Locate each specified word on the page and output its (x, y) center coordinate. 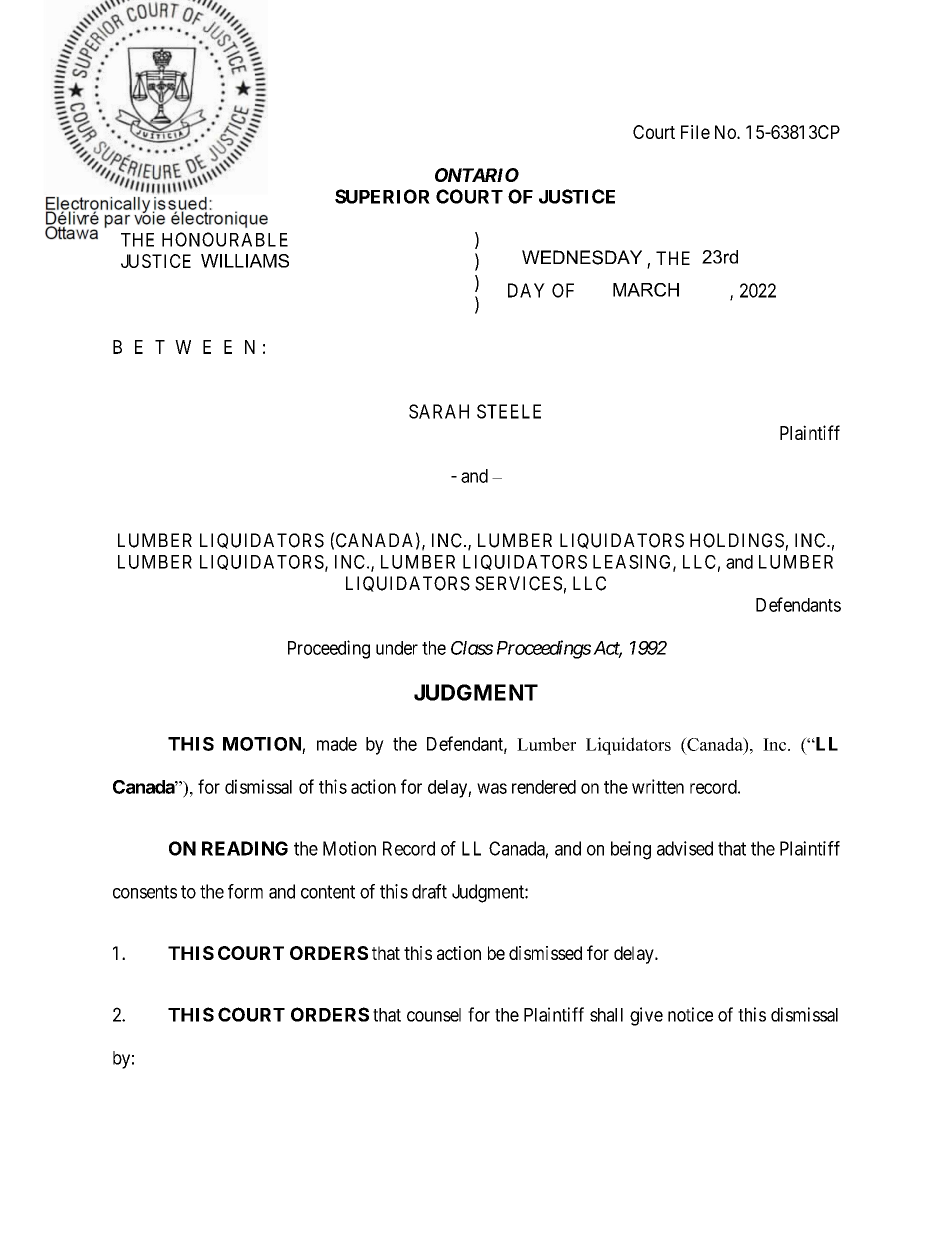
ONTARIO (477, 175)
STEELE (509, 411)
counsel (434, 1015)
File (695, 132)
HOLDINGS (737, 540)
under (397, 648)
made (337, 744)
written (658, 786)
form (245, 891)
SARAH (439, 411)
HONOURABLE (225, 239)
